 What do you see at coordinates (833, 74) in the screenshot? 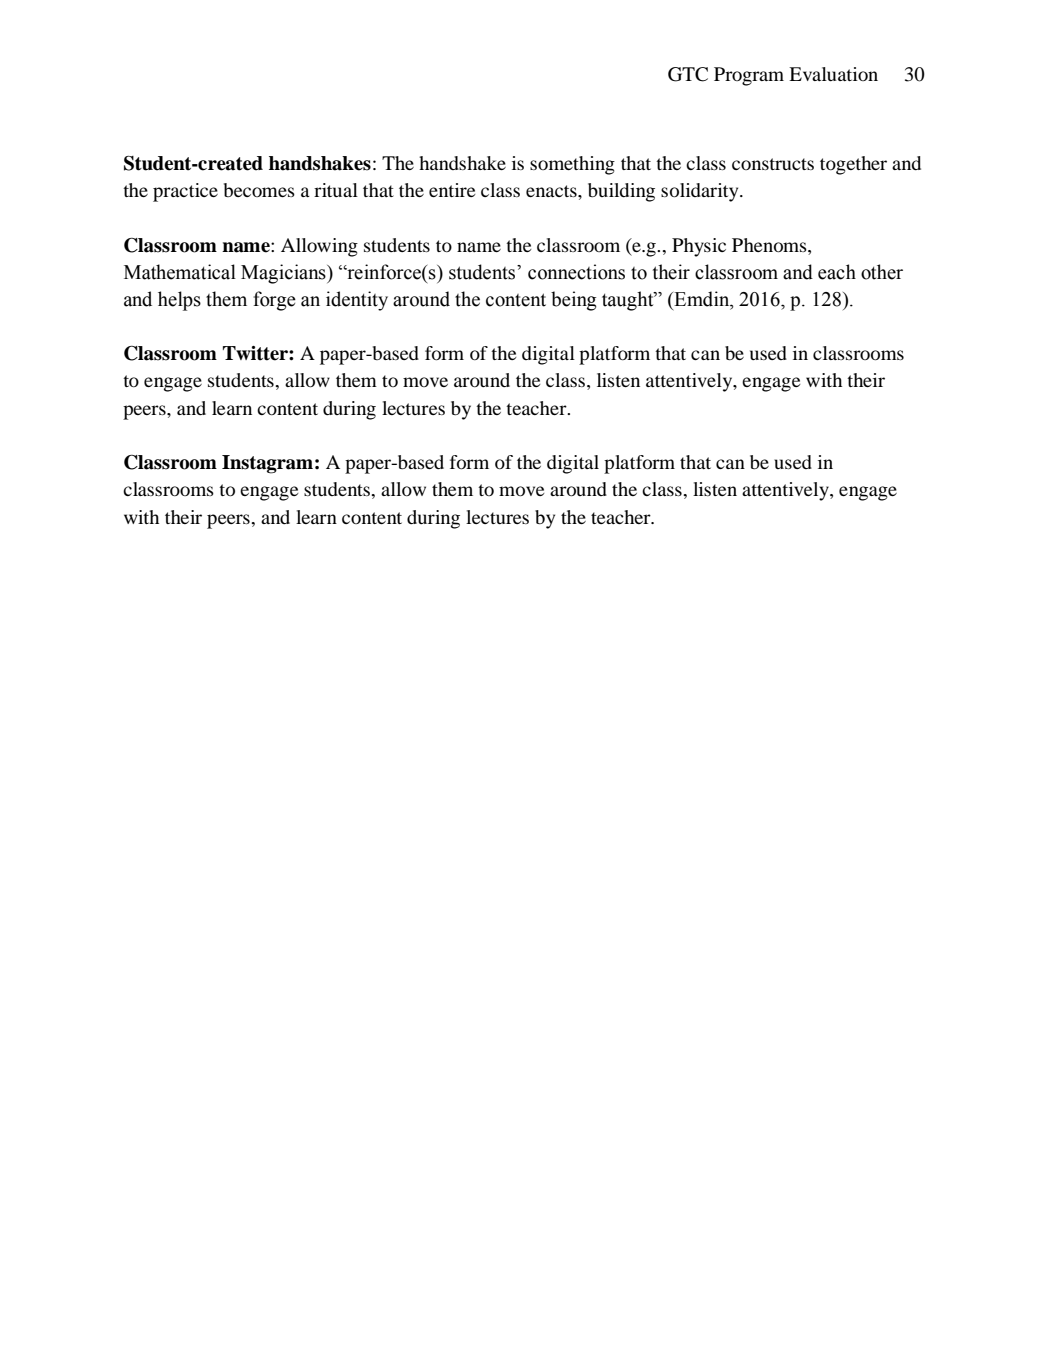
I see `Evaluation` at bounding box center [833, 74].
